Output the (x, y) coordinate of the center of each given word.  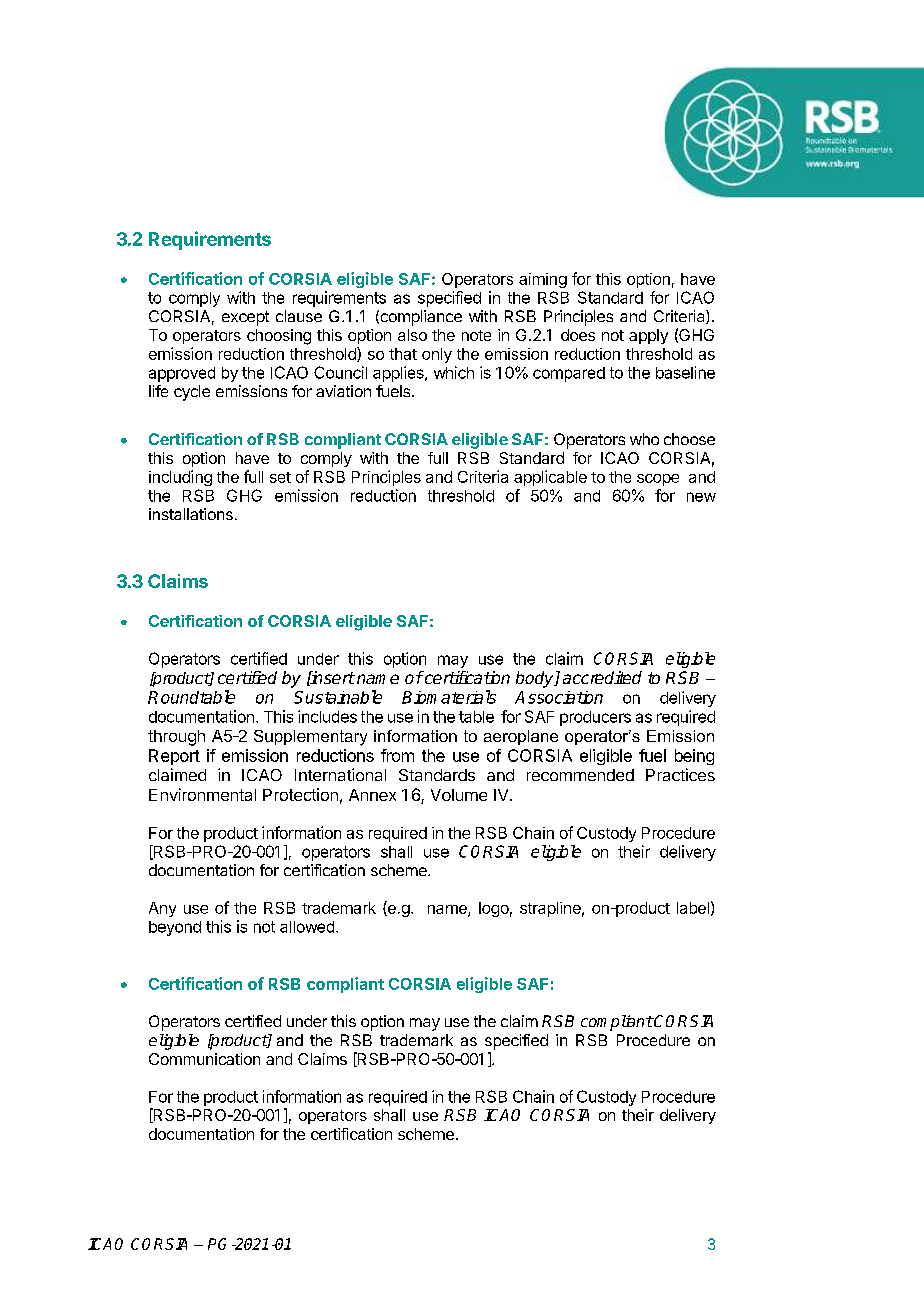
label (693, 908)
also (412, 335)
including (180, 478)
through (176, 738)
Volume (459, 795)
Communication (204, 1059)
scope (658, 480)
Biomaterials (449, 697)
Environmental (202, 794)
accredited (602, 677)
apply (648, 336)
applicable (550, 478)
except (245, 318)
